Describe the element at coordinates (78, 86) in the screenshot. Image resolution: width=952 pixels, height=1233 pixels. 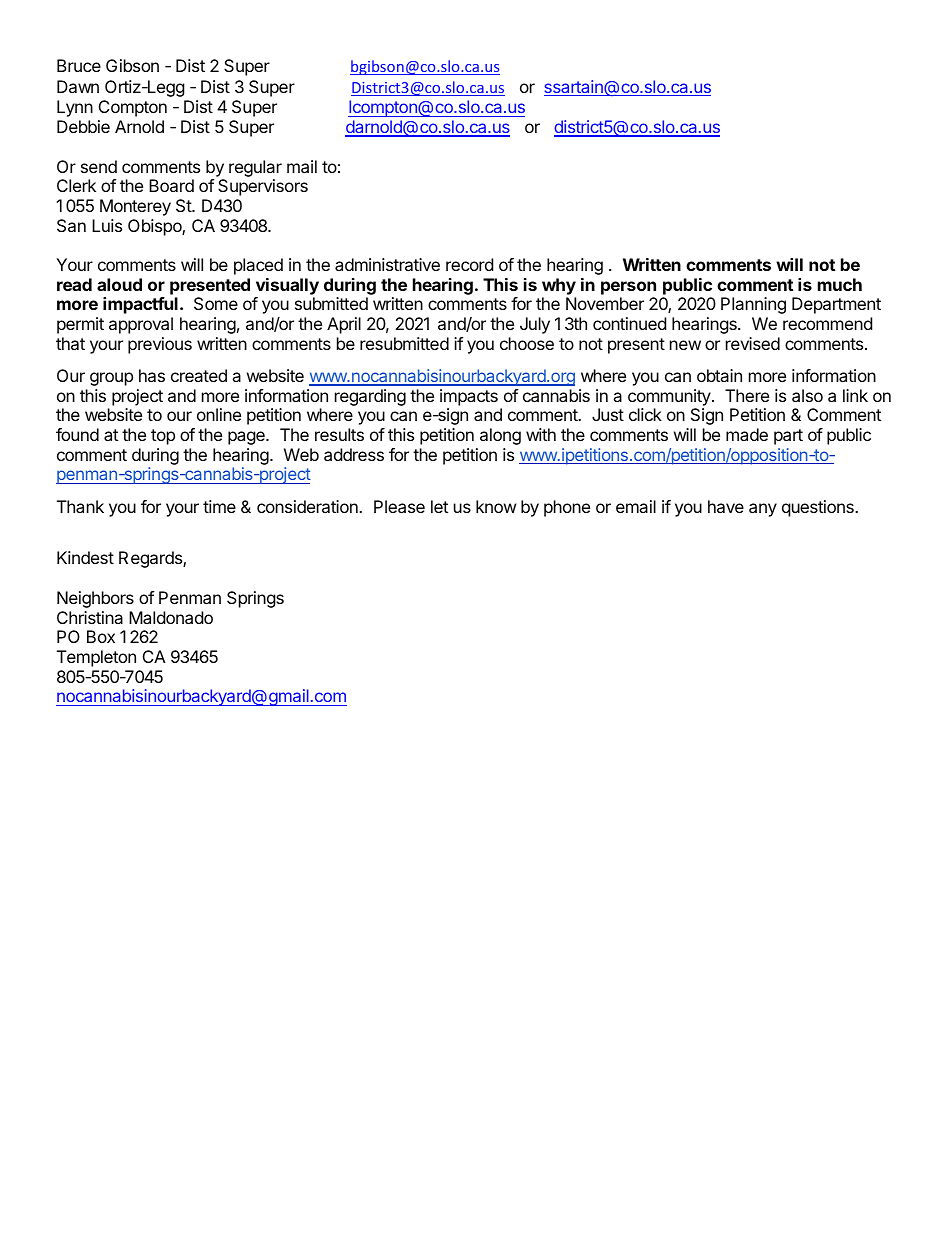
I see `Dawn` at that location.
